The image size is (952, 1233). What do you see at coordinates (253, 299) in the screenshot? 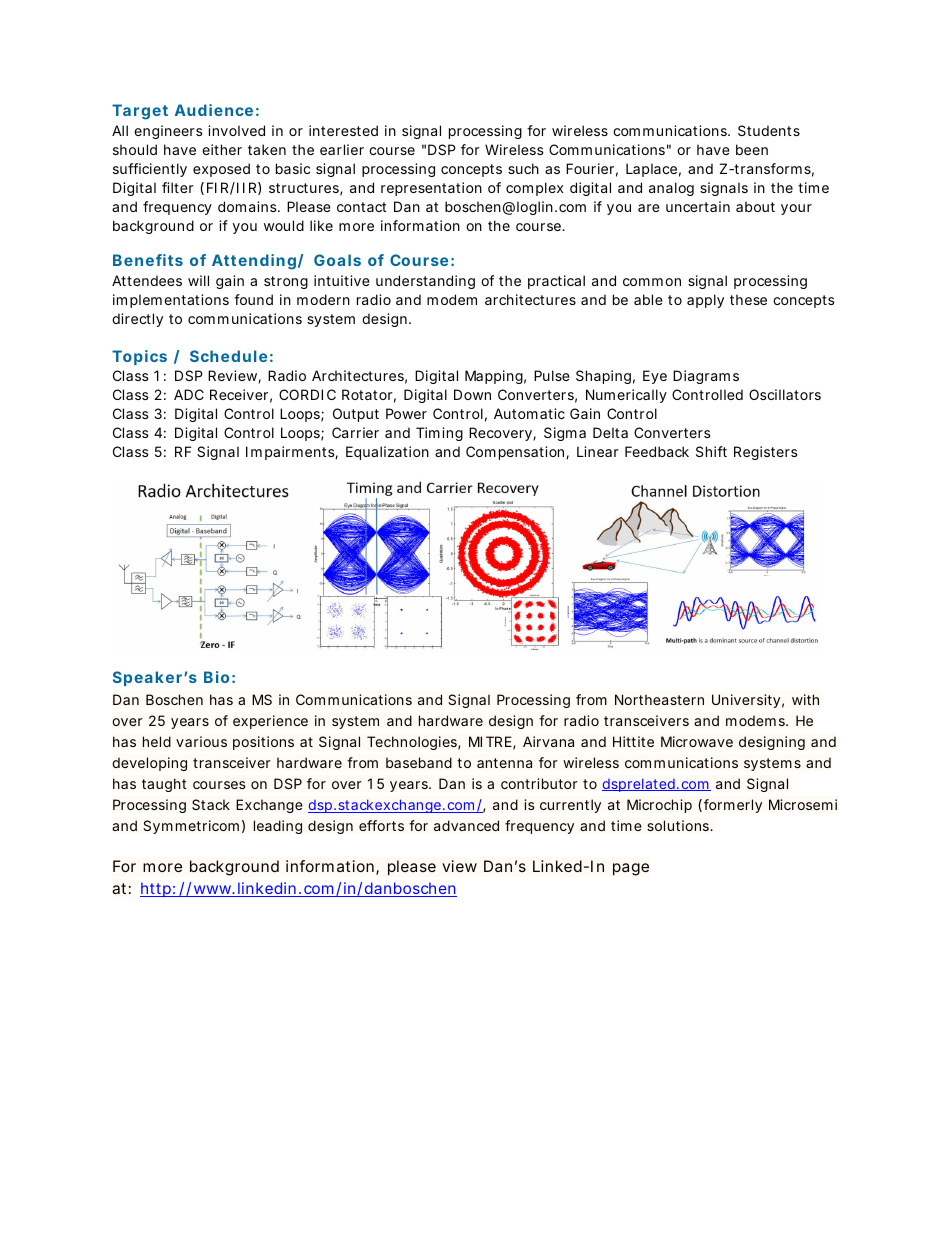
I see `found` at bounding box center [253, 299].
